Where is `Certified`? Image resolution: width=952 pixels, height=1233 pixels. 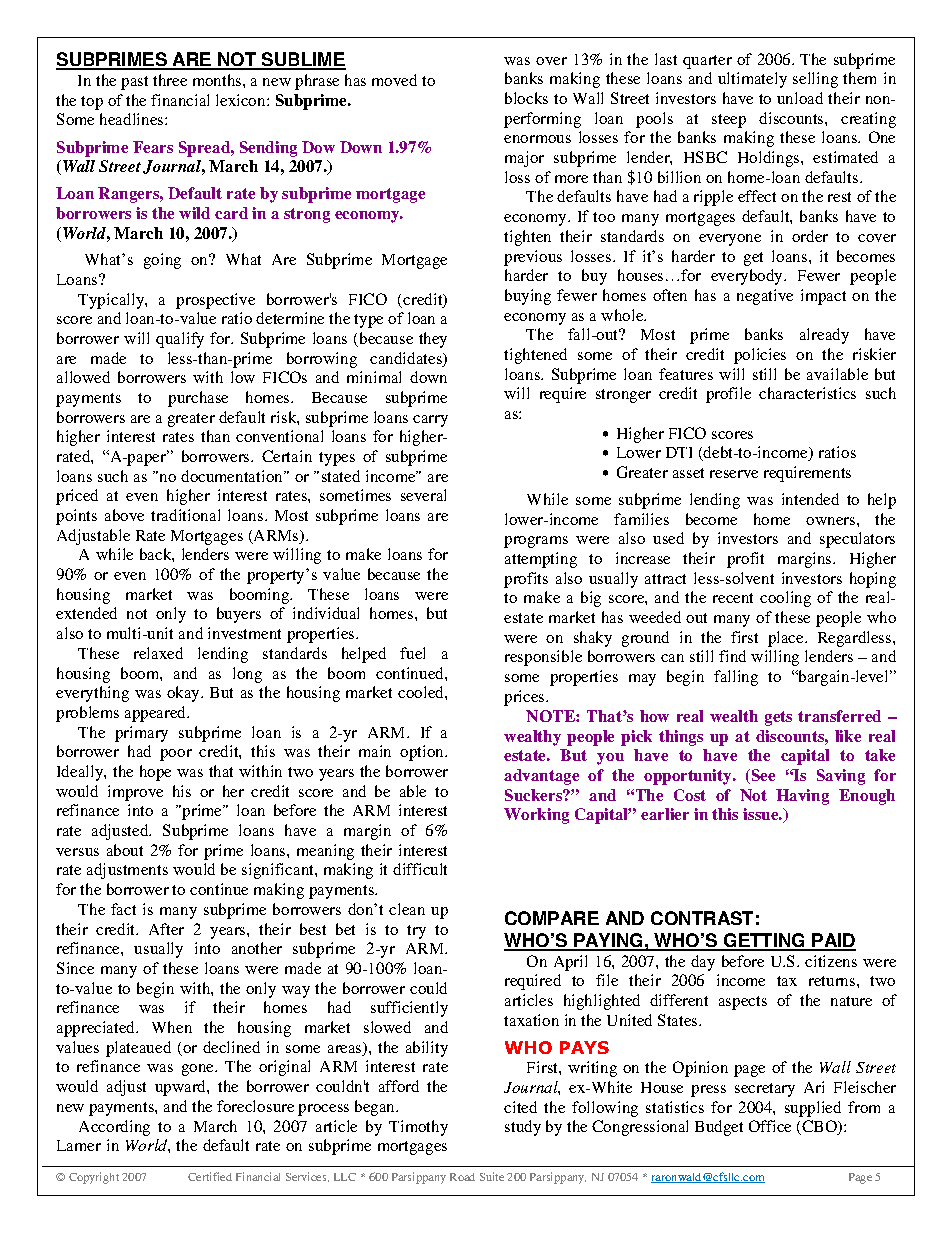
Certified is located at coordinates (210, 1176).
